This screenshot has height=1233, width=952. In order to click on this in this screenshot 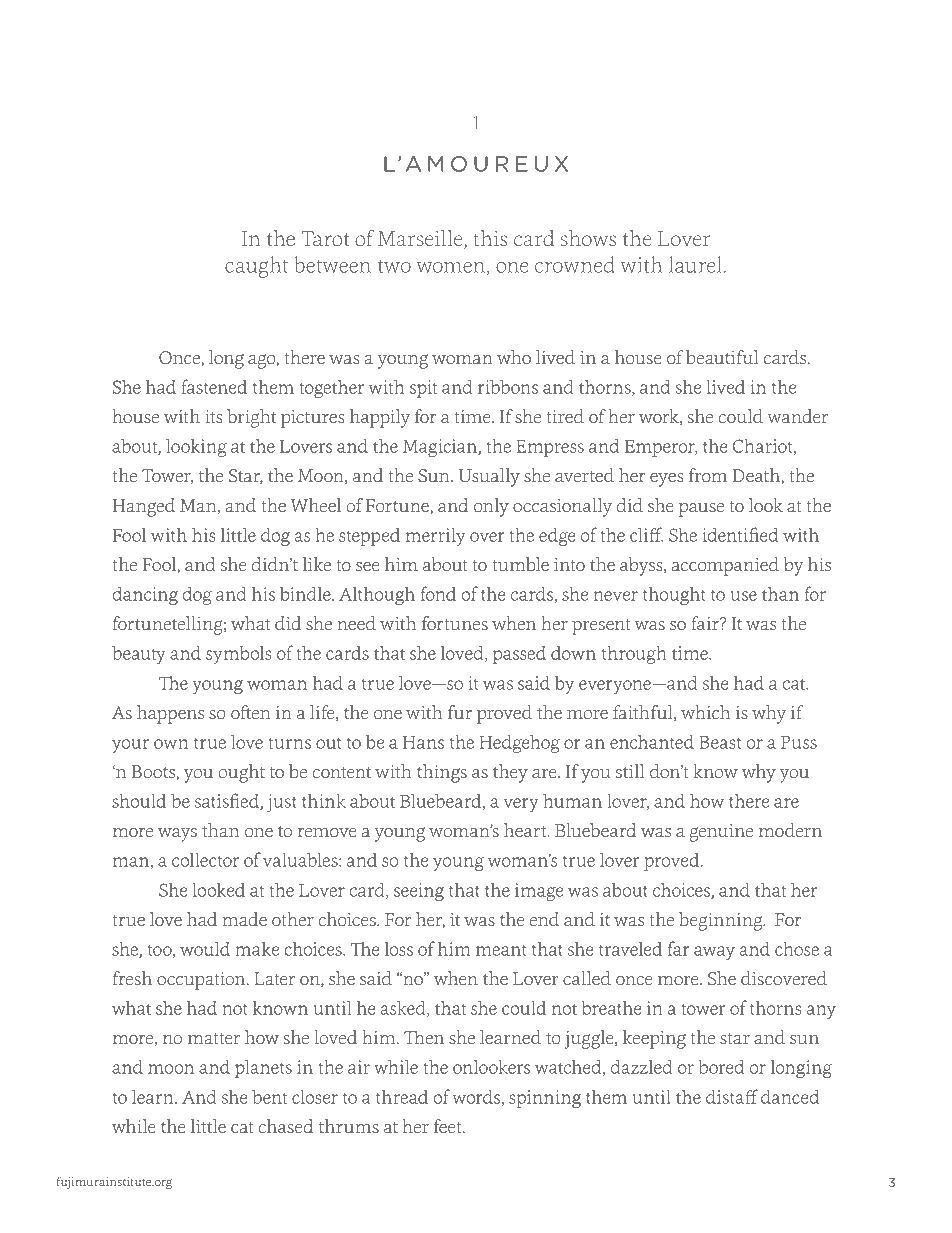, I will do `click(490, 238)`.
